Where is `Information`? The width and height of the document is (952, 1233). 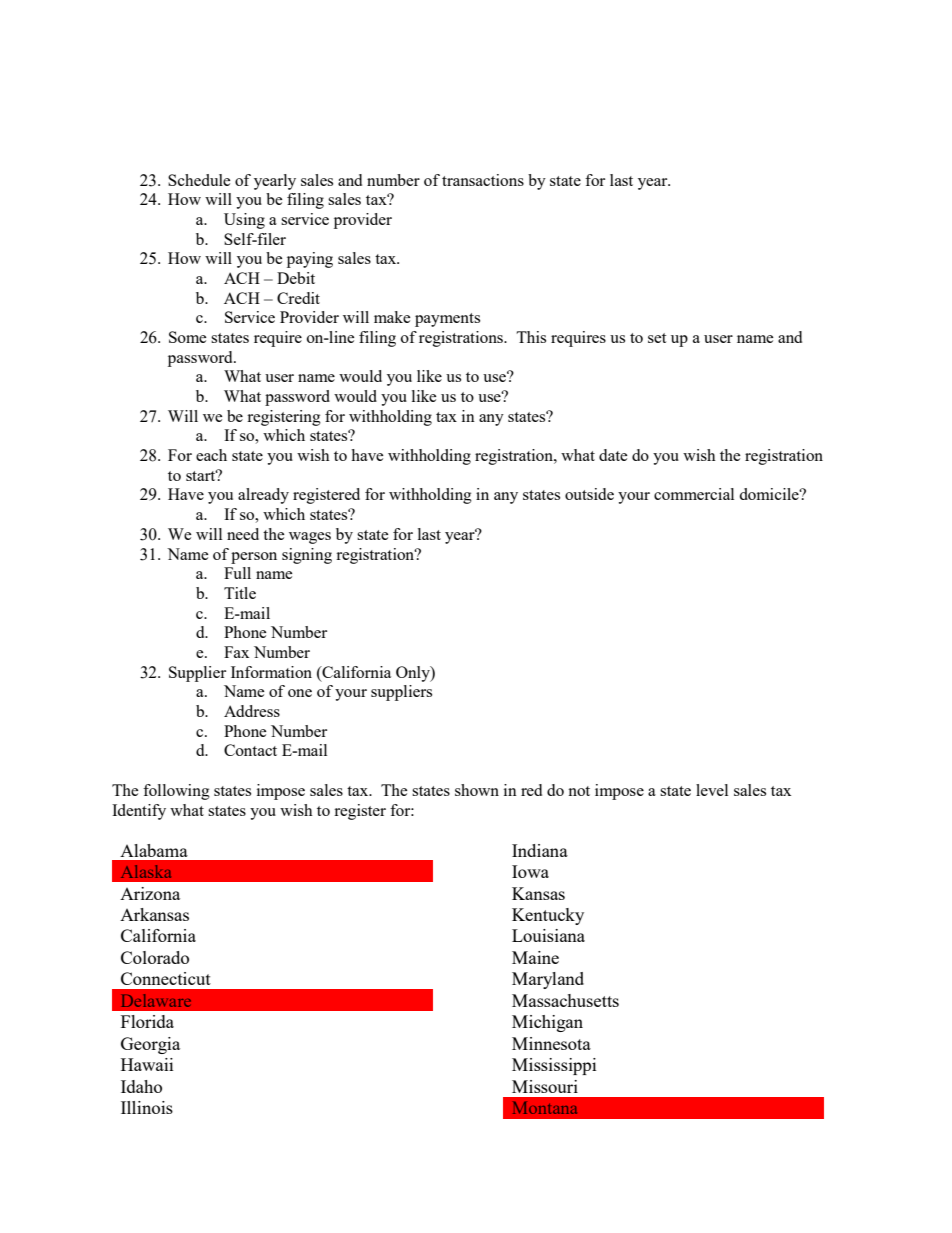 Information is located at coordinates (271, 672).
